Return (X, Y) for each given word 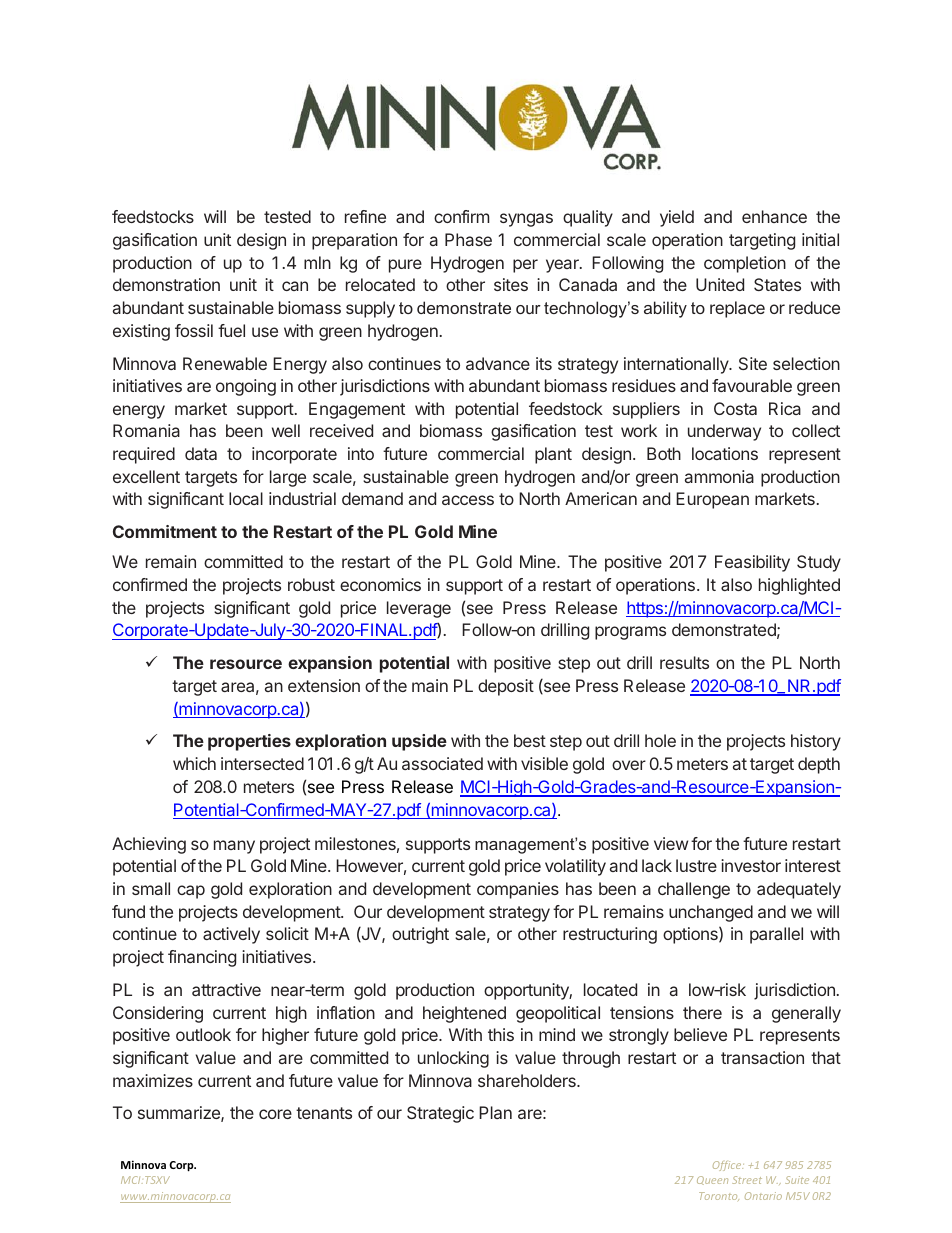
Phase (468, 239)
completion (745, 264)
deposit (506, 687)
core (275, 1114)
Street (747, 1180)
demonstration (166, 284)
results (684, 662)
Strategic (440, 1114)
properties (249, 742)
